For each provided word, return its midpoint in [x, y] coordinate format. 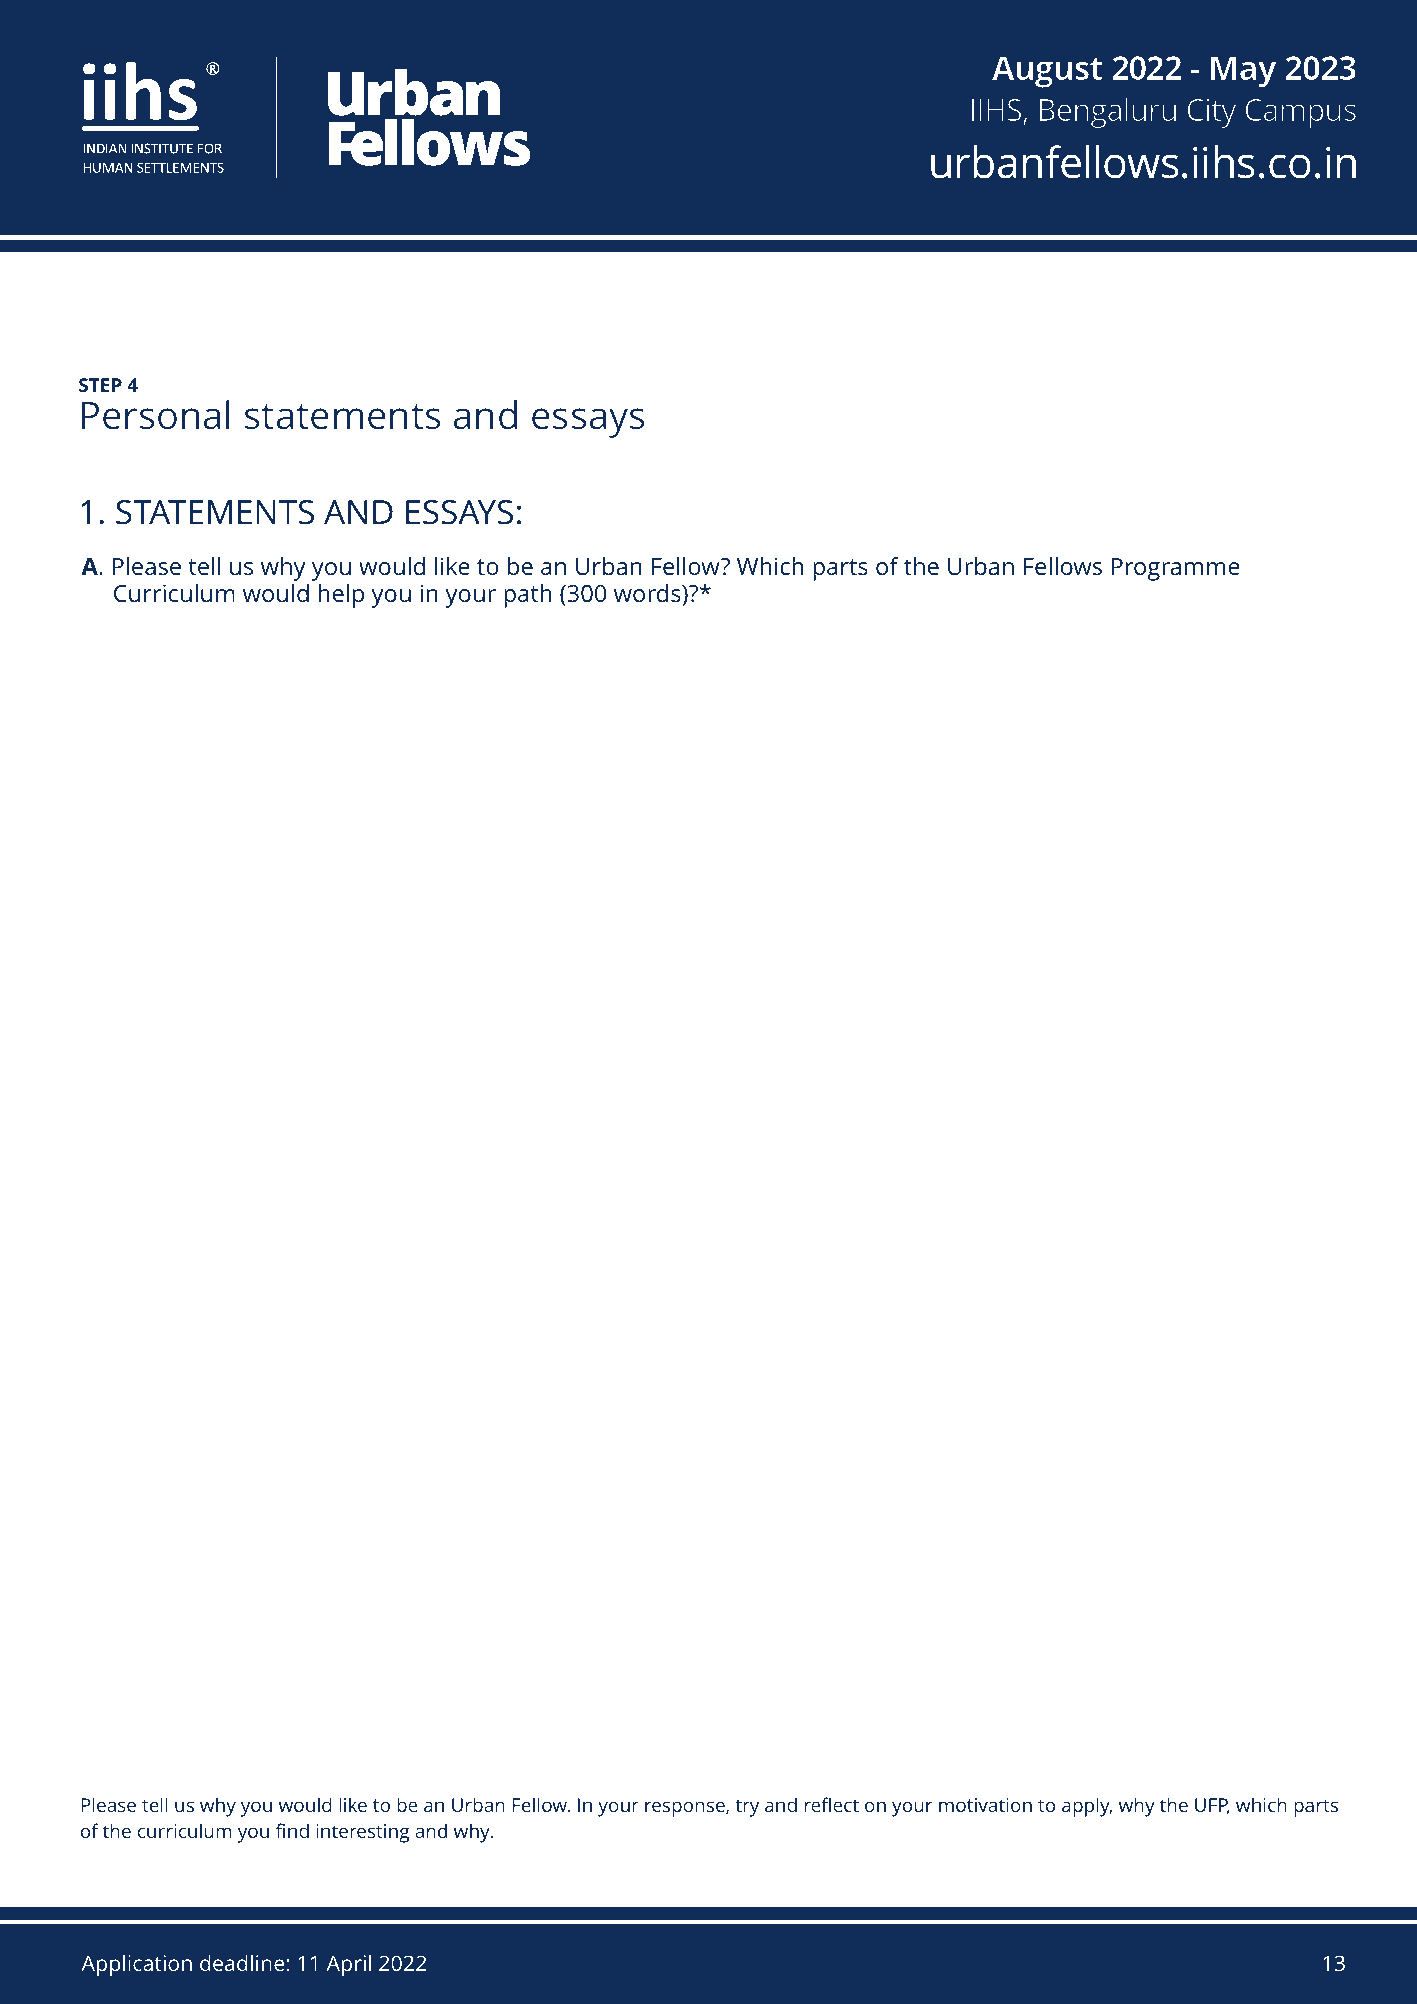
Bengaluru [1108, 112]
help [341, 596]
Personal [156, 415]
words [648, 595]
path [528, 596]
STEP [100, 385]
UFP [1212, 1806]
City [1211, 113]
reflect [832, 1804]
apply [1087, 1807]
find [292, 1830]
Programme [1176, 569]
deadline [242, 1962]
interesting [362, 1833]
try [747, 1808]
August [1047, 72]
